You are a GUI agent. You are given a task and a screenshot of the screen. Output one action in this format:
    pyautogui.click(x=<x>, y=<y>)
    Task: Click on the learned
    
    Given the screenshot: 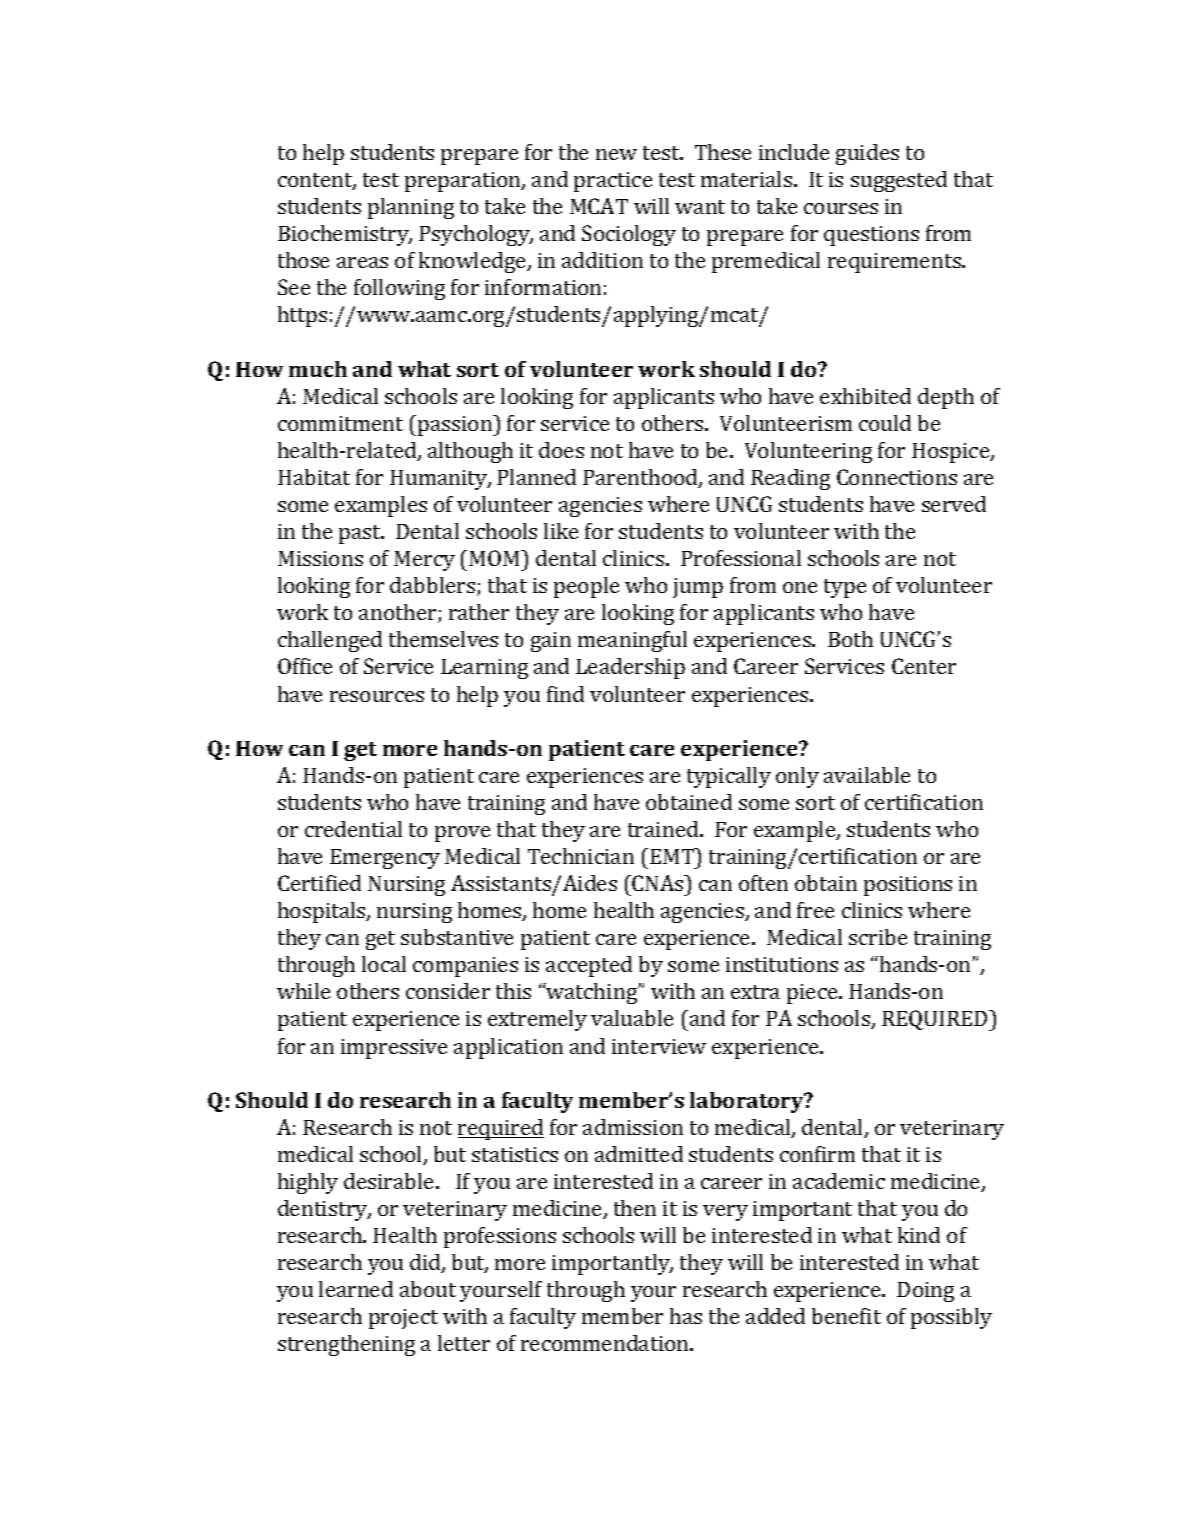 What is the action you would take?
    pyautogui.click(x=356, y=1289)
